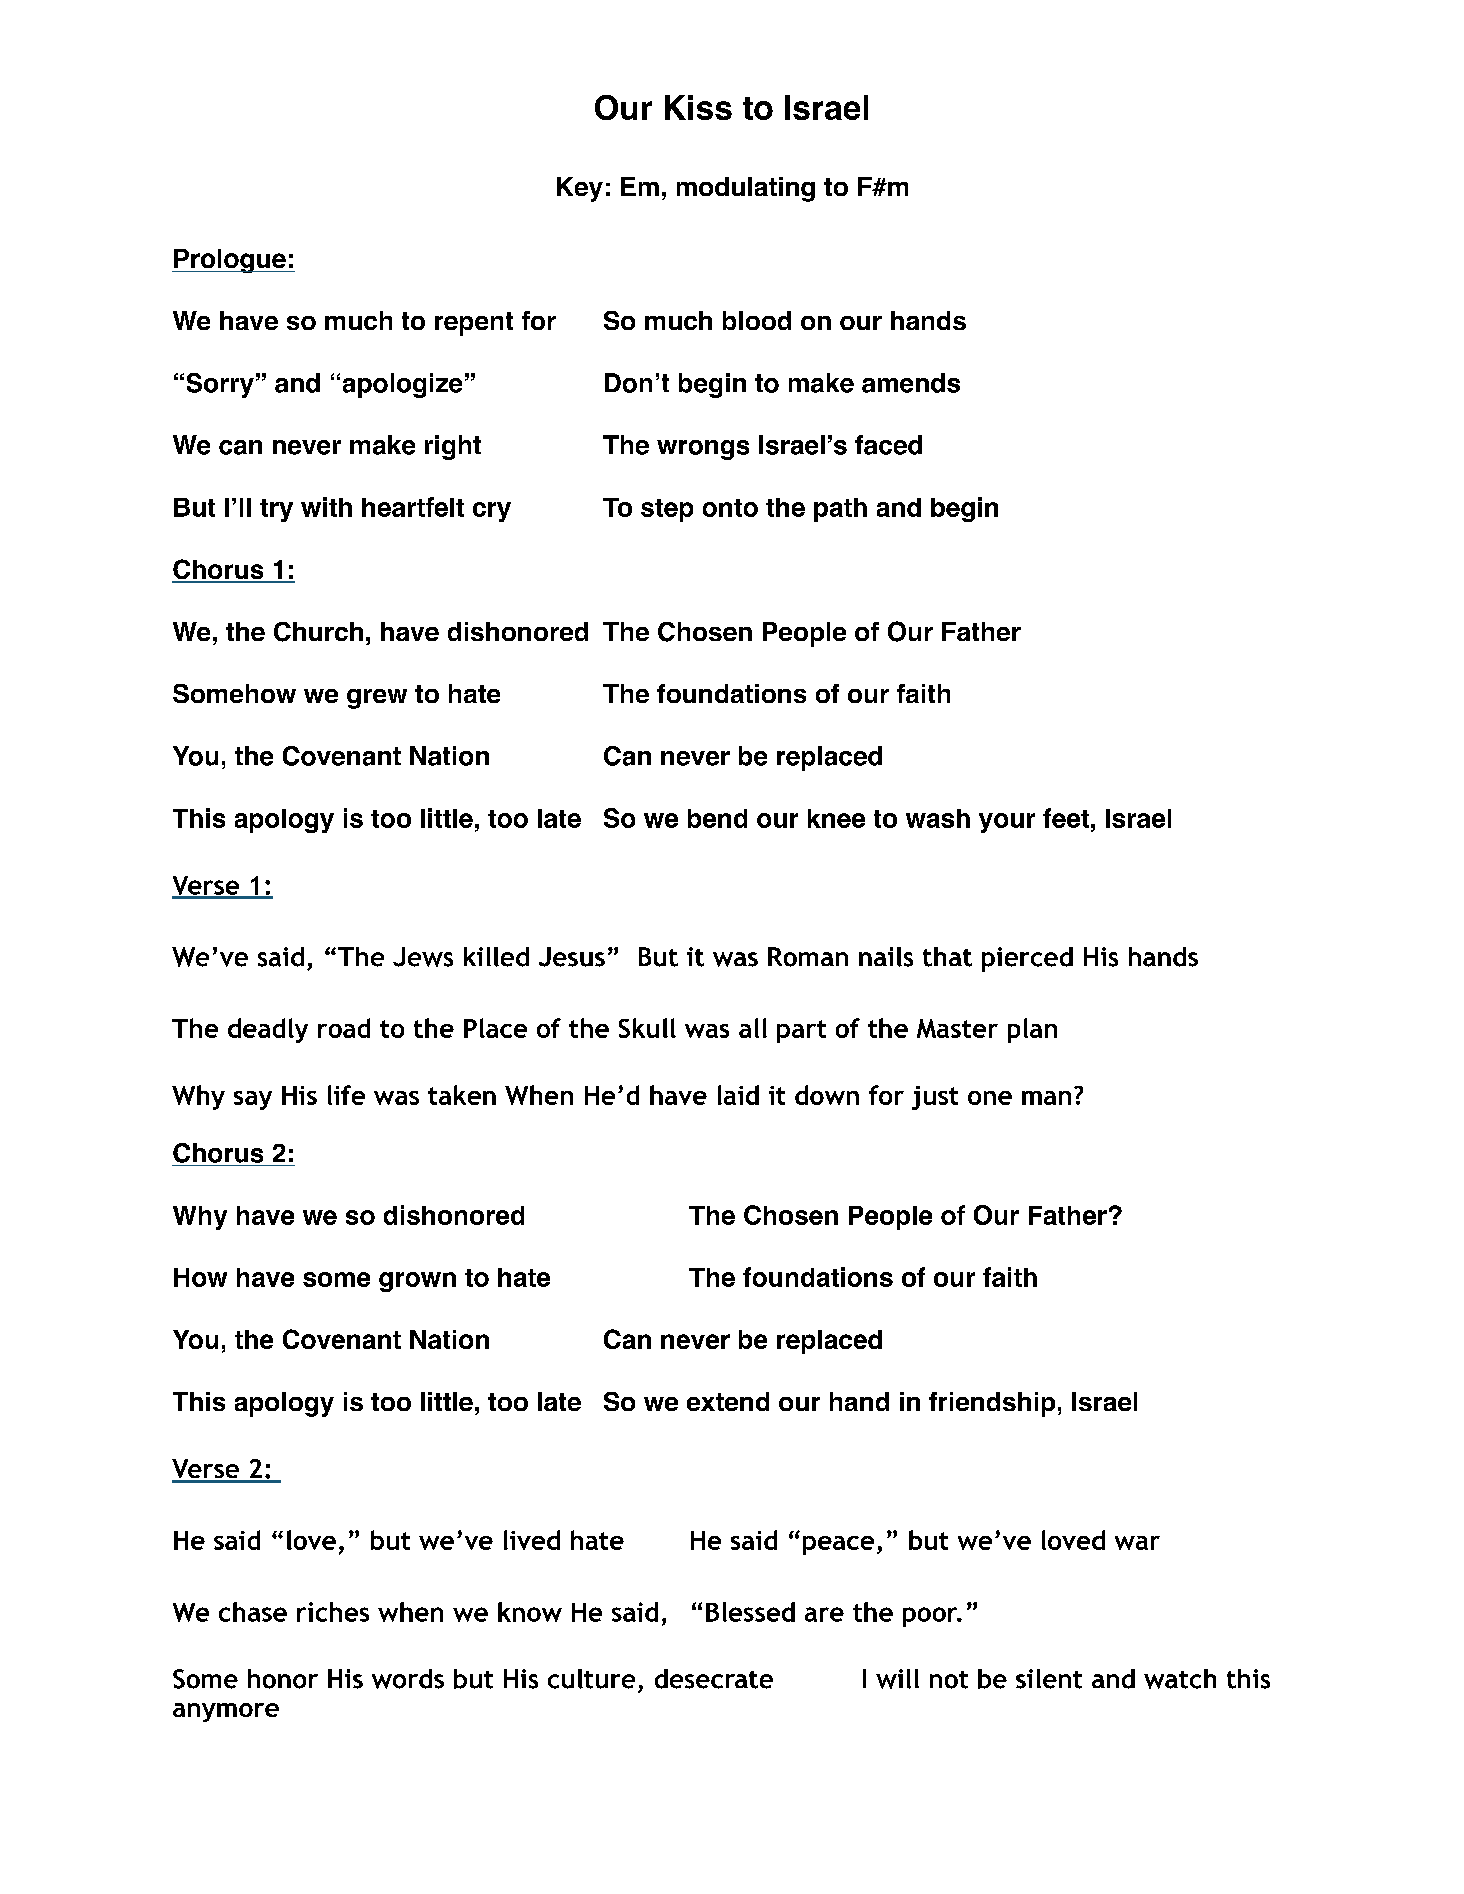  Describe the element at coordinates (333, 1612) in the screenshot. I see `riches` at that location.
